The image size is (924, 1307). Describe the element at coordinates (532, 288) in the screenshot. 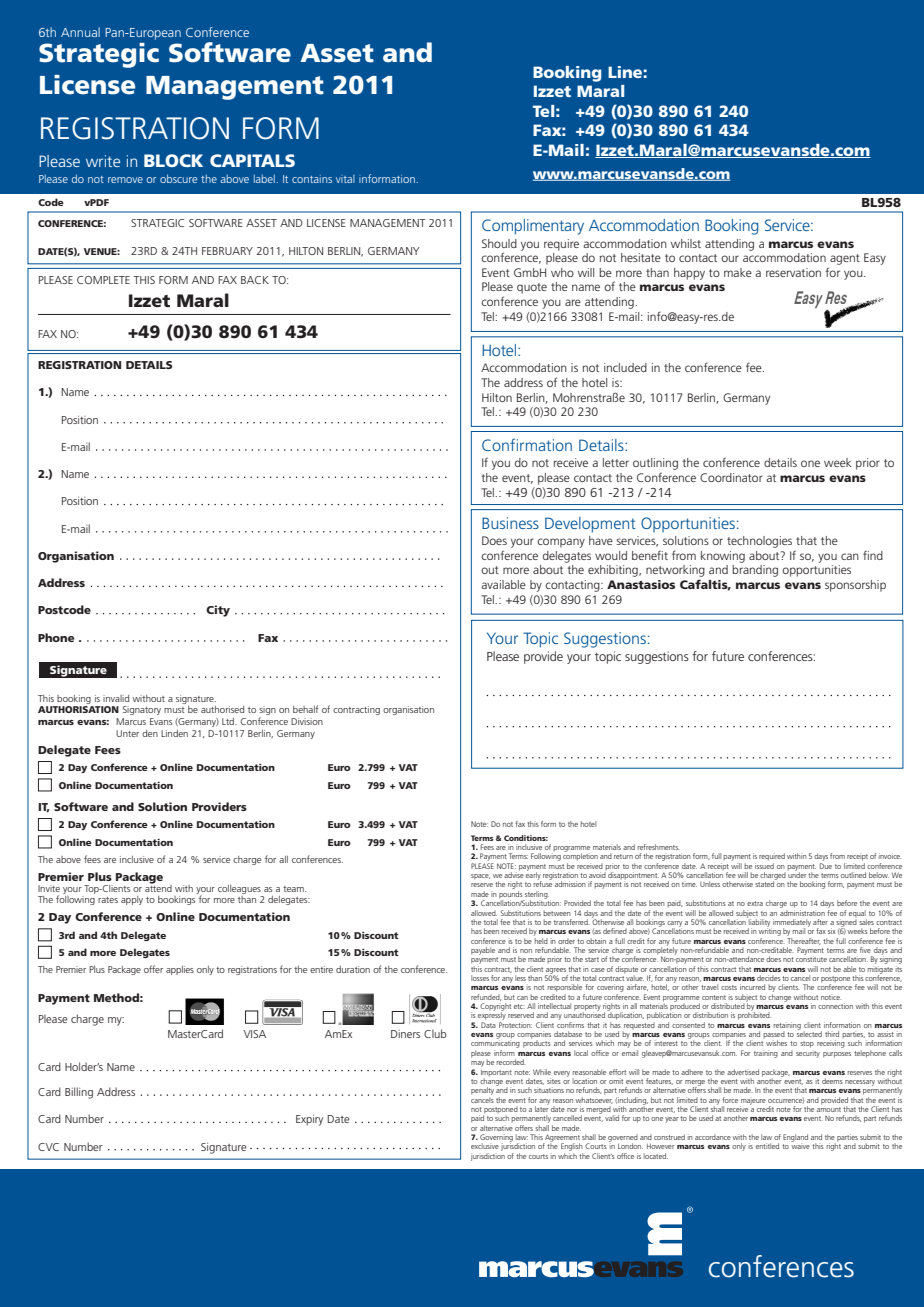

I see `quote` at that location.
